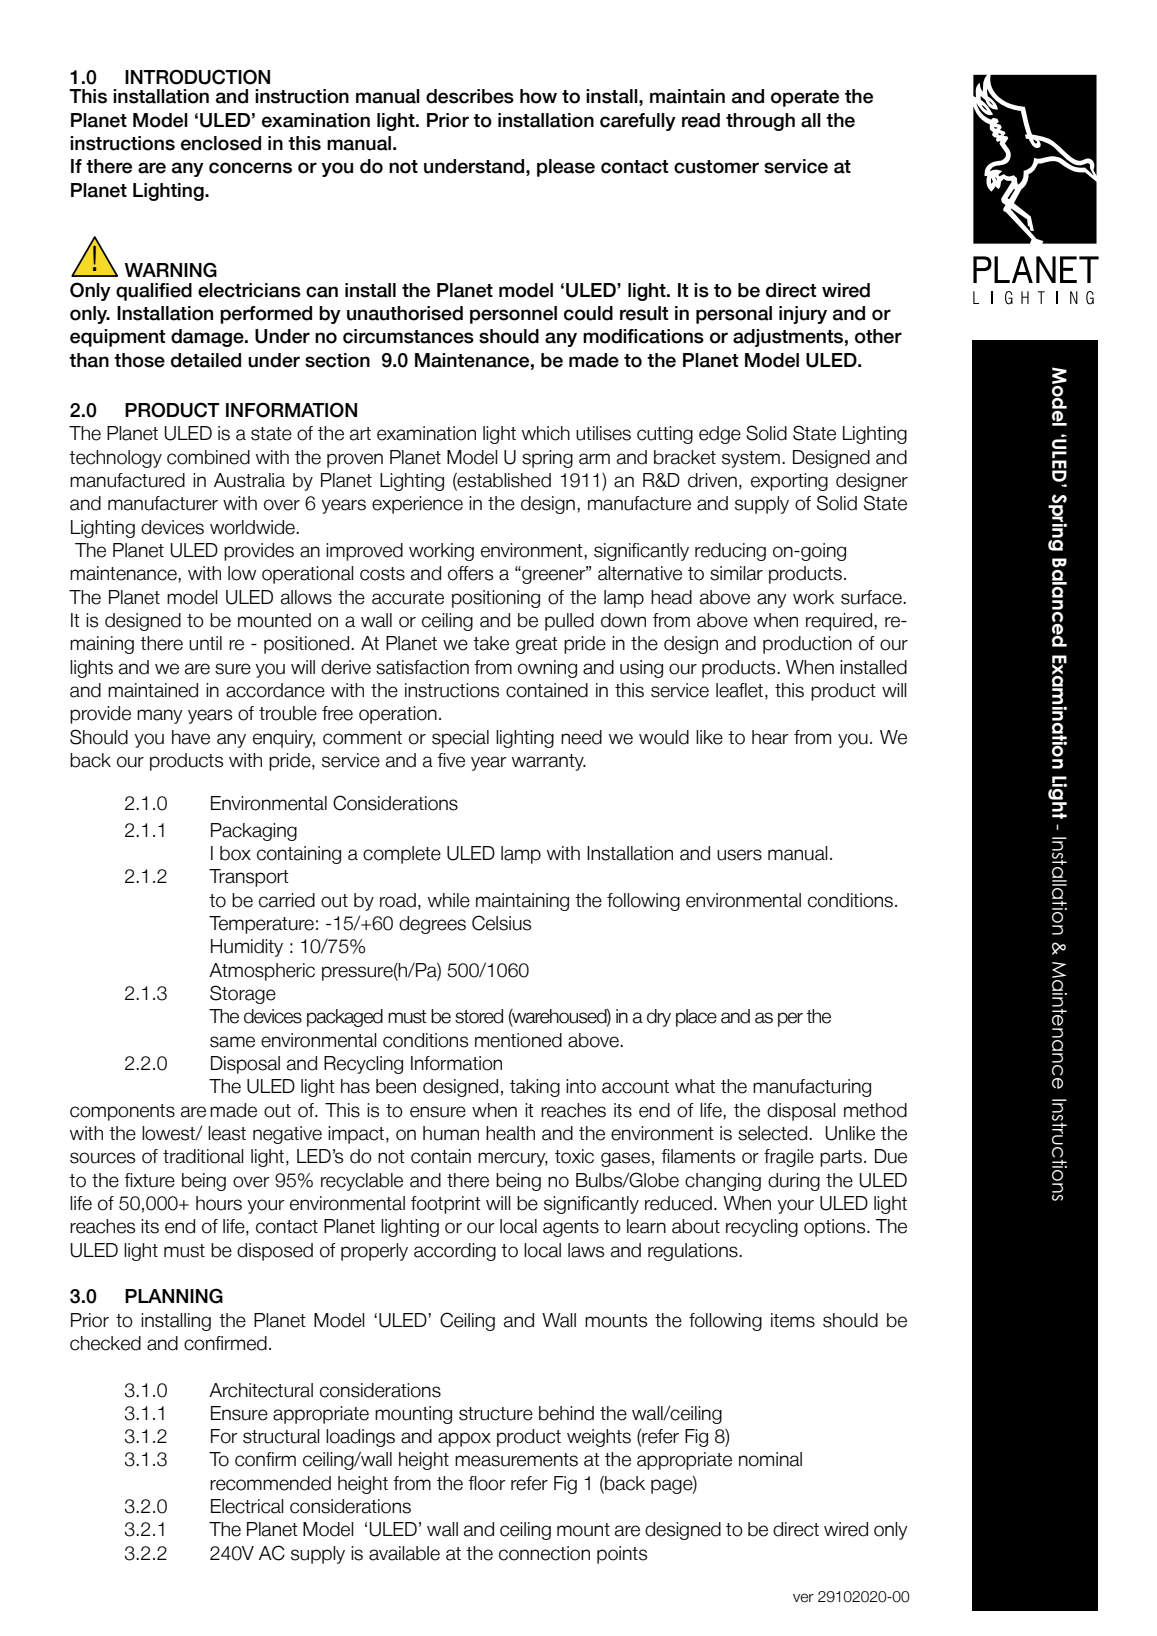 The image size is (1157, 1636). I want to click on Electrical, so click(247, 1506).
